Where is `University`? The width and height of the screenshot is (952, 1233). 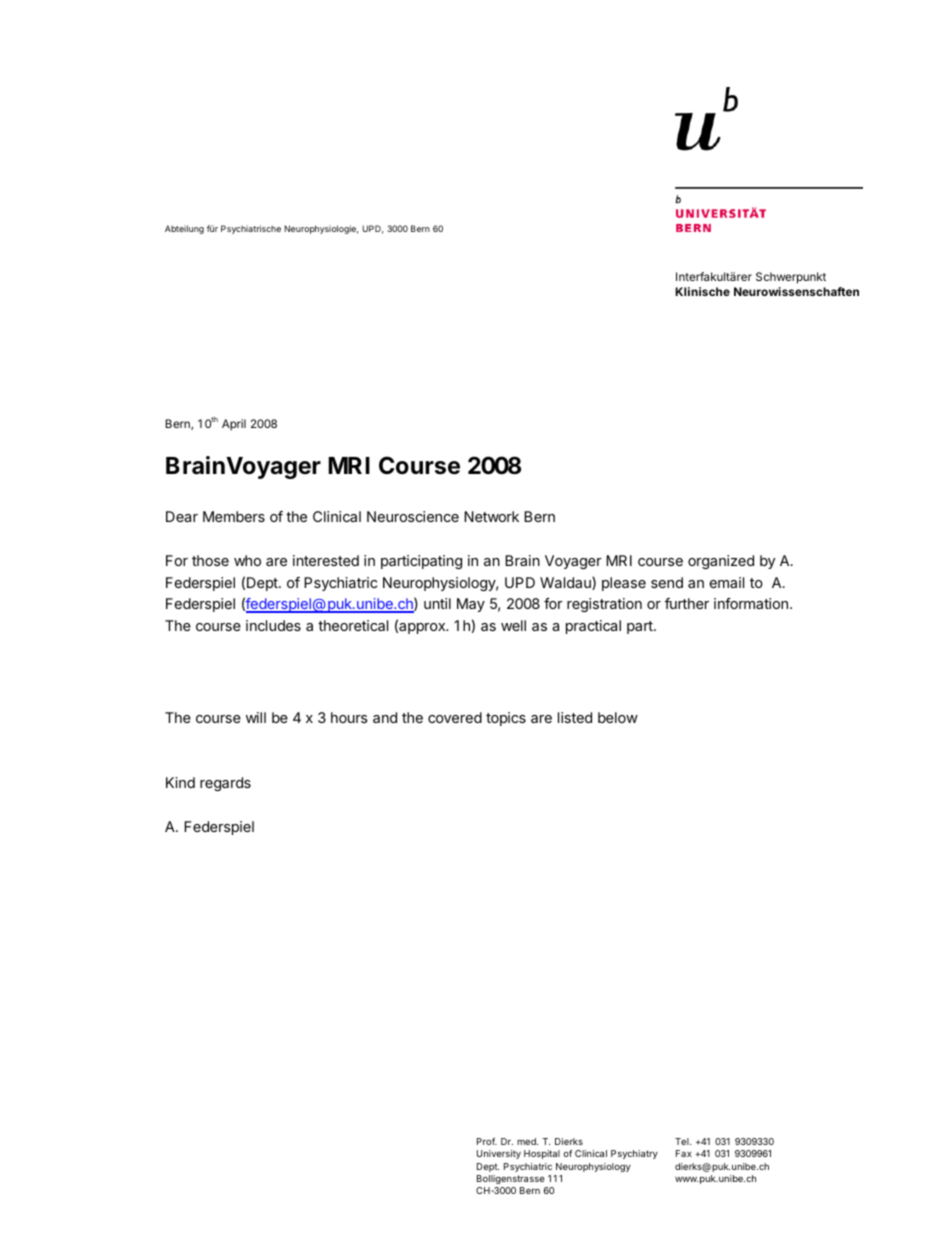
University is located at coordinates (499, 1154).
